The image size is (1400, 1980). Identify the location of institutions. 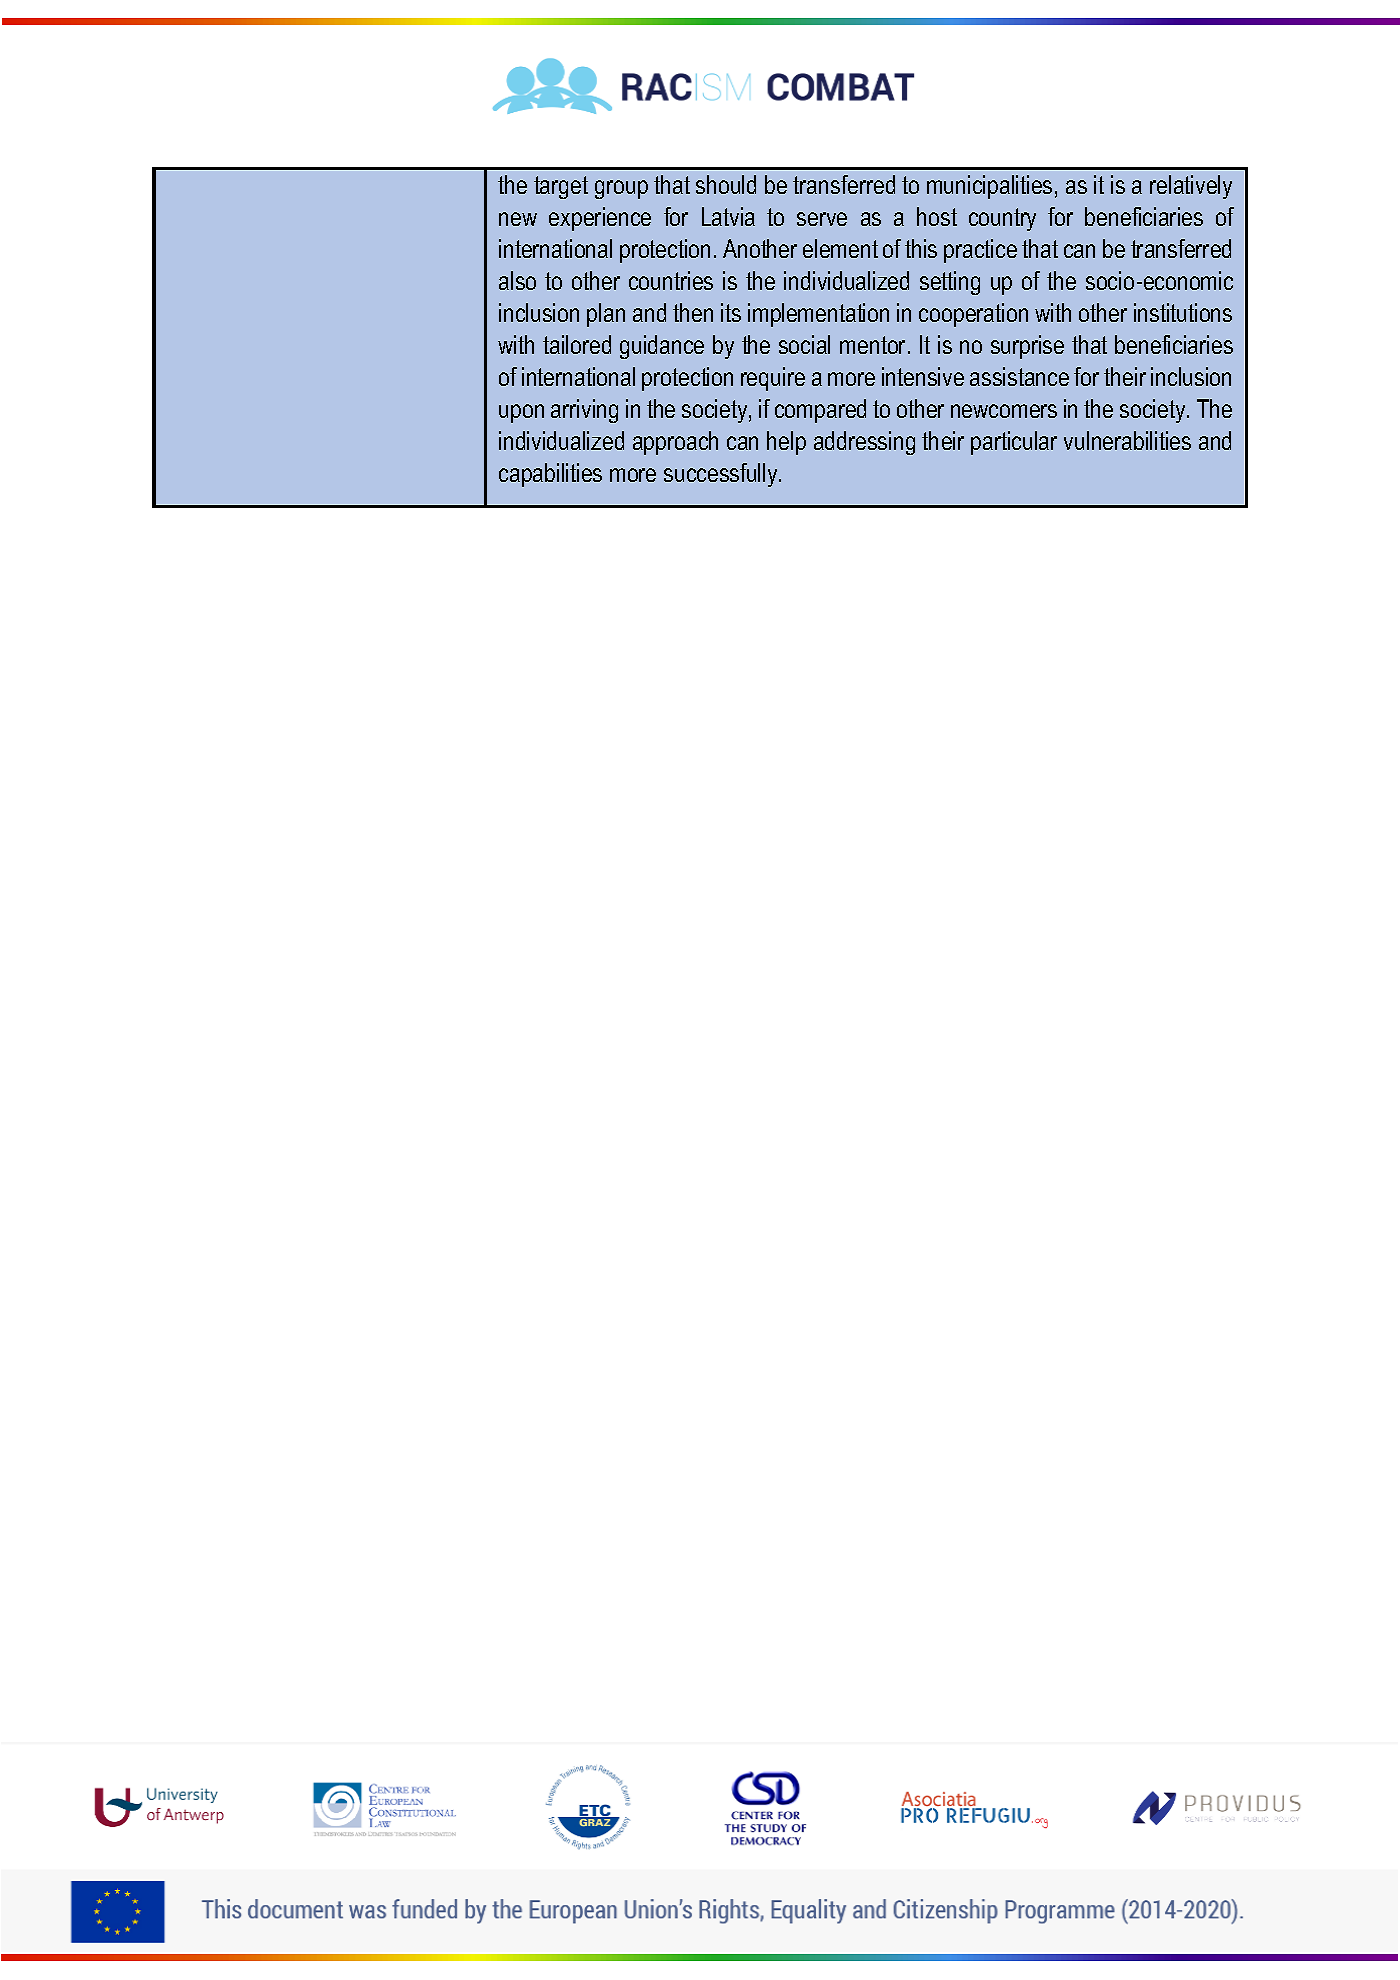
(1183, 312).
